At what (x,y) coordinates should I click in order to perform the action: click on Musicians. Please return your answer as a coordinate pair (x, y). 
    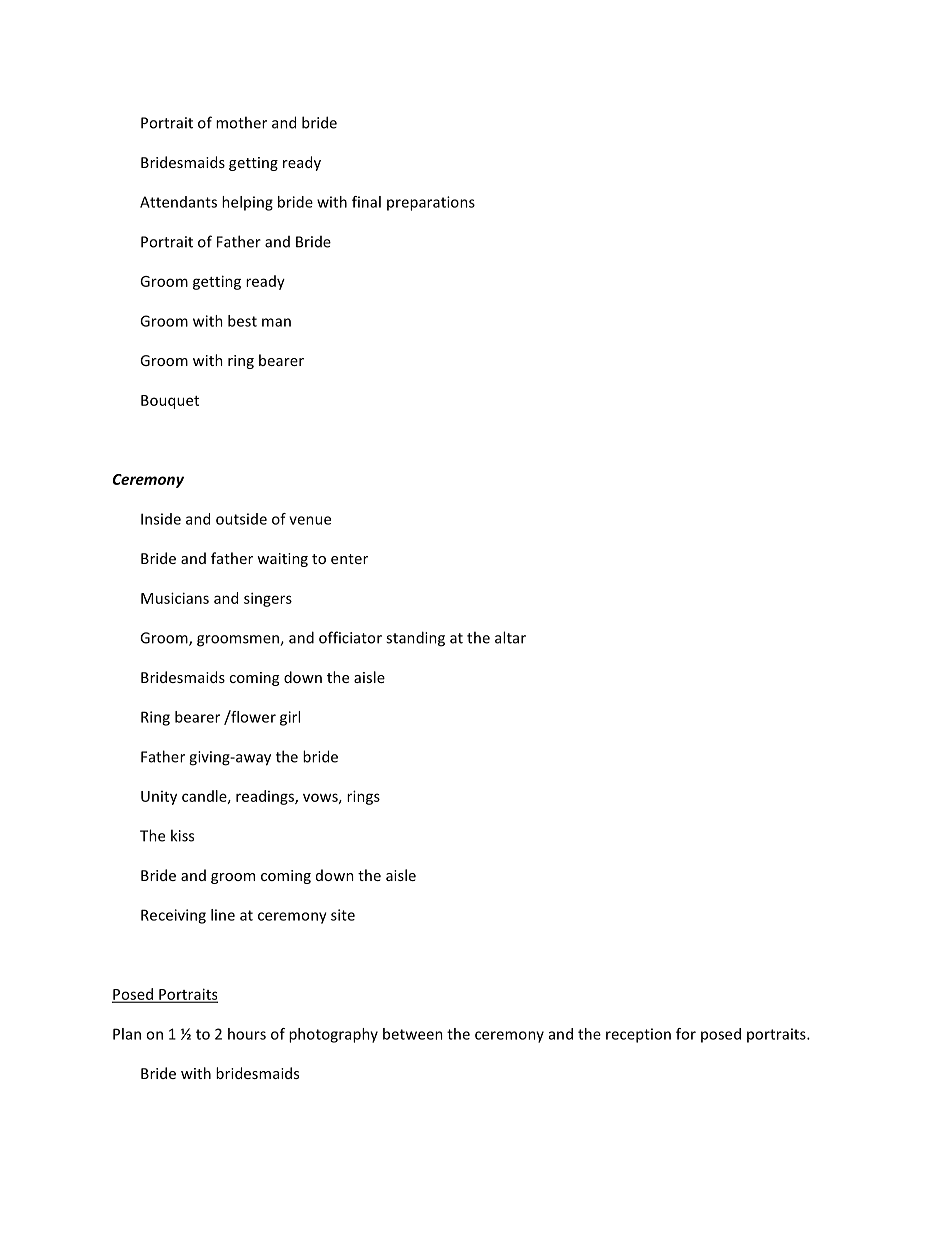
    Looking at the image, I should click on (175, 598).
